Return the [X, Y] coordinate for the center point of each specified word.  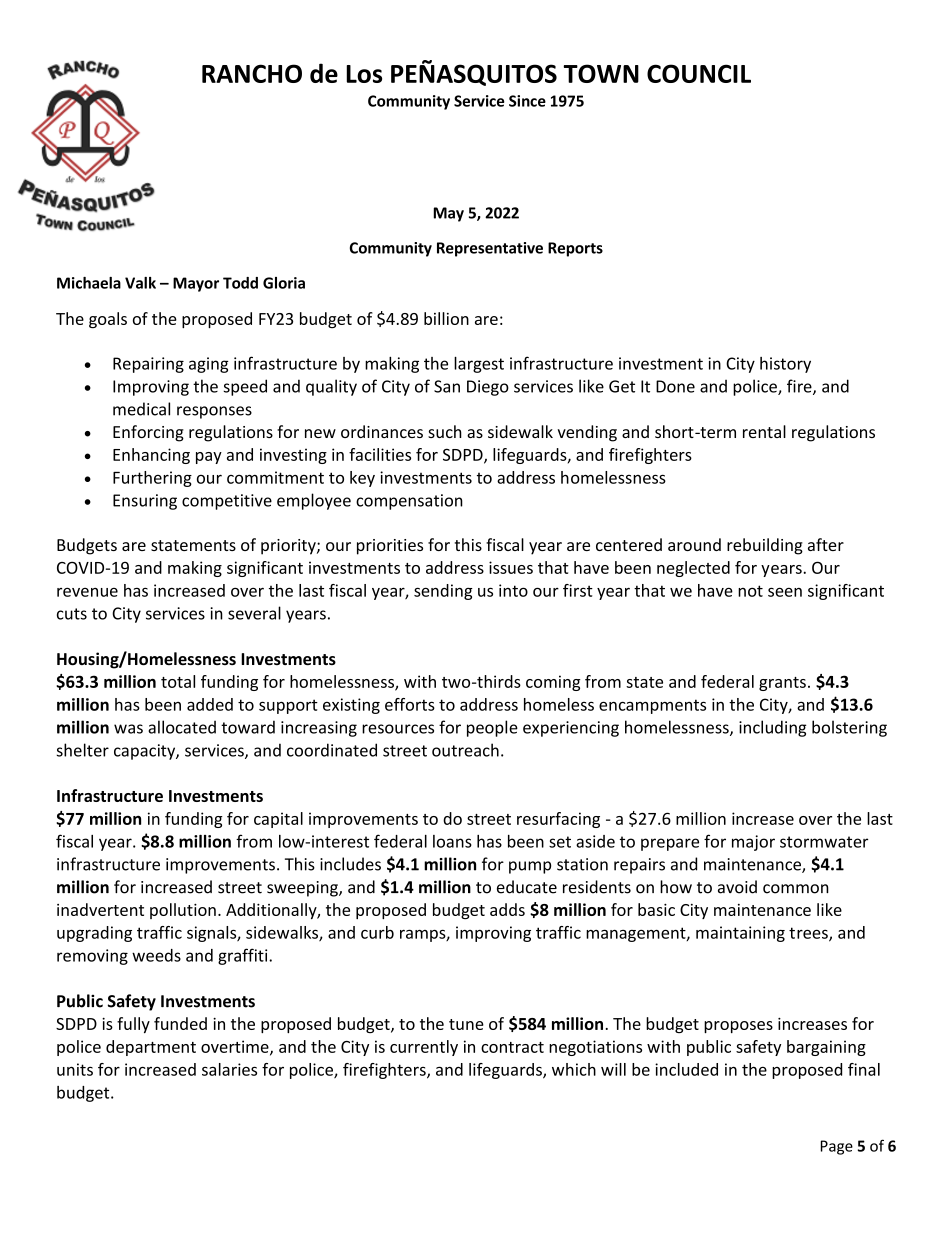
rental [764, 431]
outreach [465, 750]
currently [424, 1048]
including [772, 728]
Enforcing [148, 433]
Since [527, 101]
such [445, 431]
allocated [182, 727]
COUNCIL [699, 73]
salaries [229, 1069]
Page [837, 1147]
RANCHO [252, 73]
